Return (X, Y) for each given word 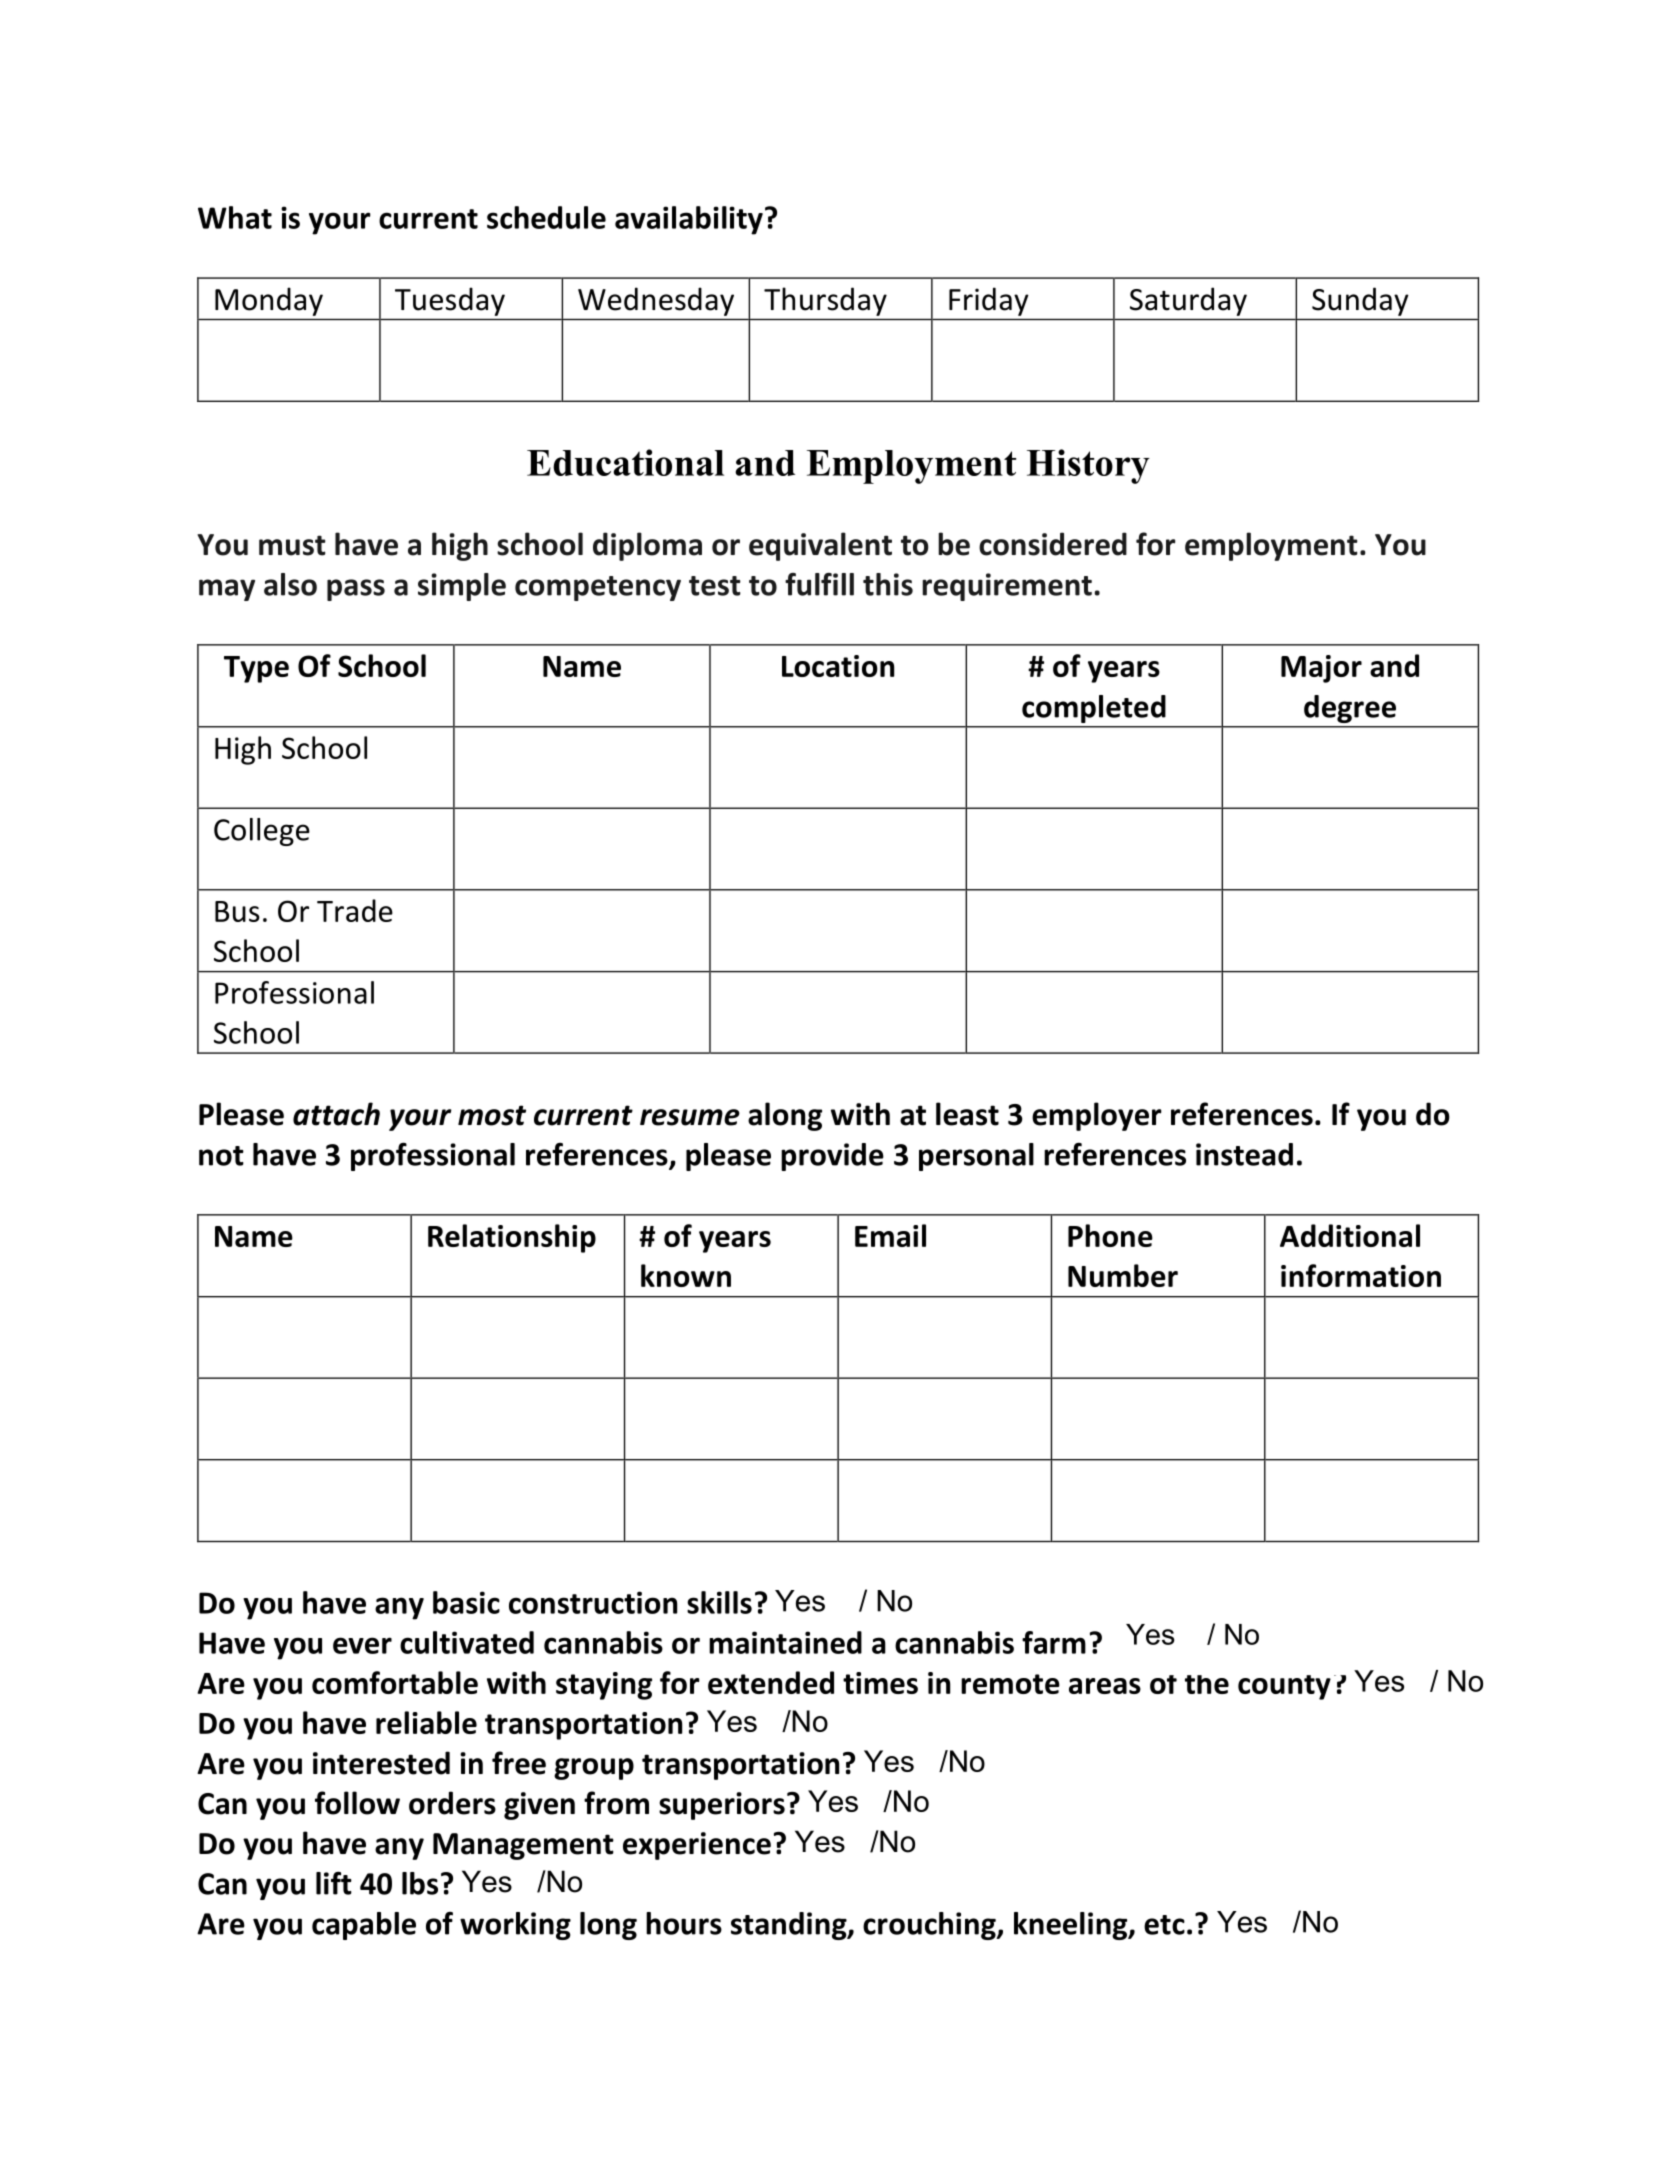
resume (690, 1117)
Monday (269, 302)
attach (336, 1114)
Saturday (1188, 302)
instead (1244, 1154)
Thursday (825, 301)
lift (334, 1883)
